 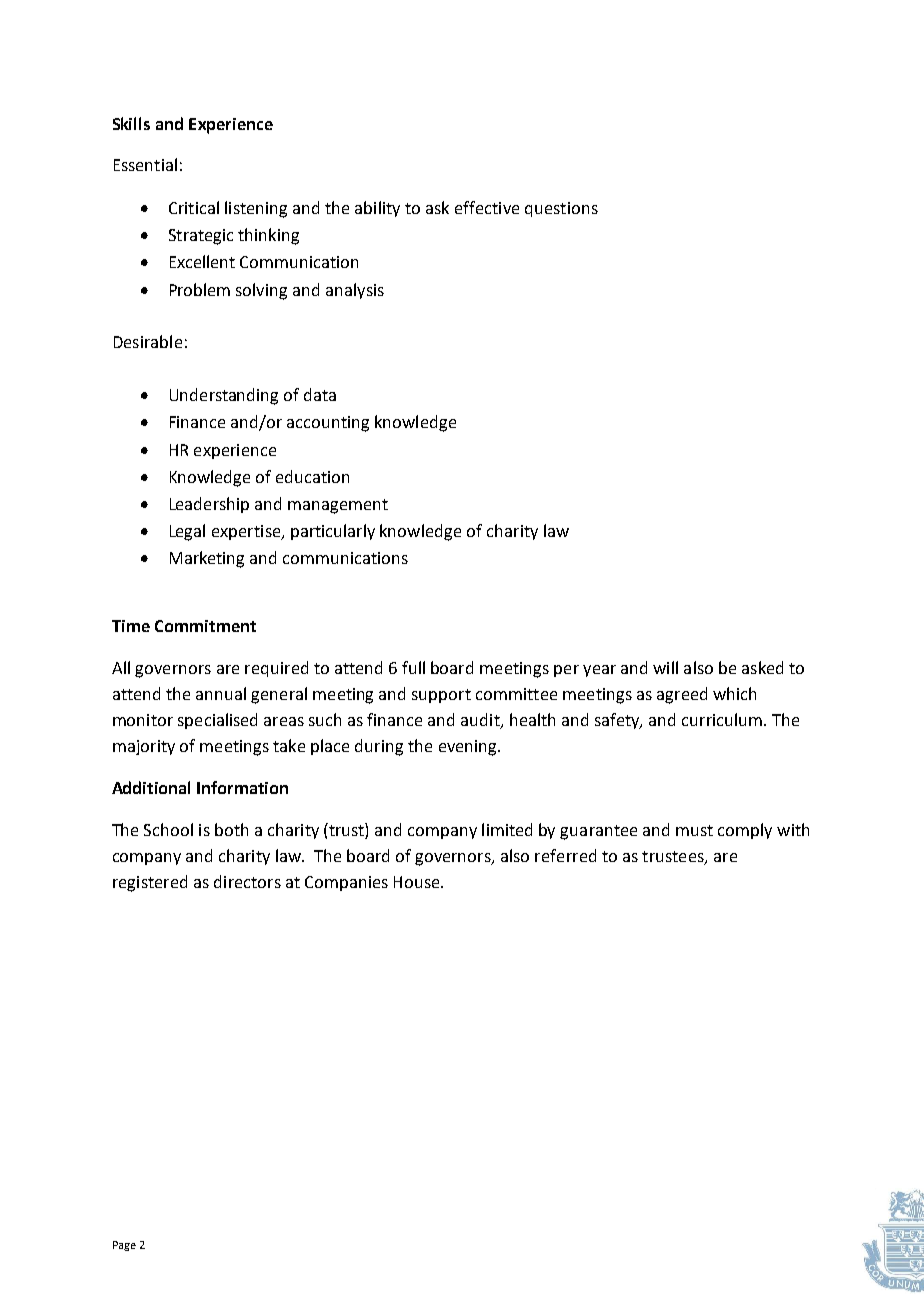 What do you see at coordinates (224, 396) in the screenshot?
I see `Understanding` at bounding box center [224, 396].
